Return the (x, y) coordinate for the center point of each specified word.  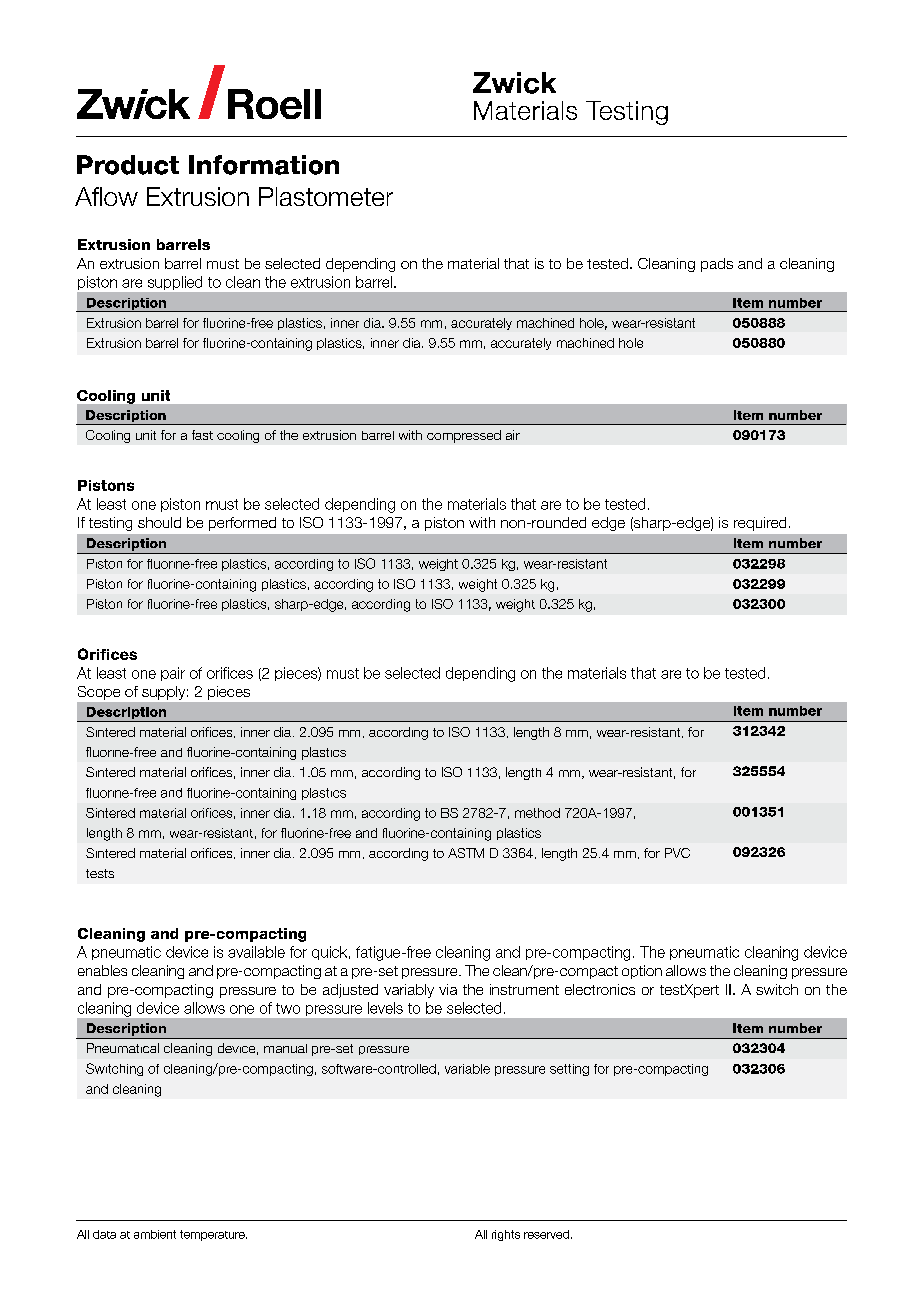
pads (717, 265)
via (448, 989)
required (760, 524)
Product (128, 165)
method (537, 813)
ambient (155, 1234)
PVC (677, 853)
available (256, 952)
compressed (464, 436)
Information (264, 165)
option (642, 972)
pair (173, 674)
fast (202, 435)
